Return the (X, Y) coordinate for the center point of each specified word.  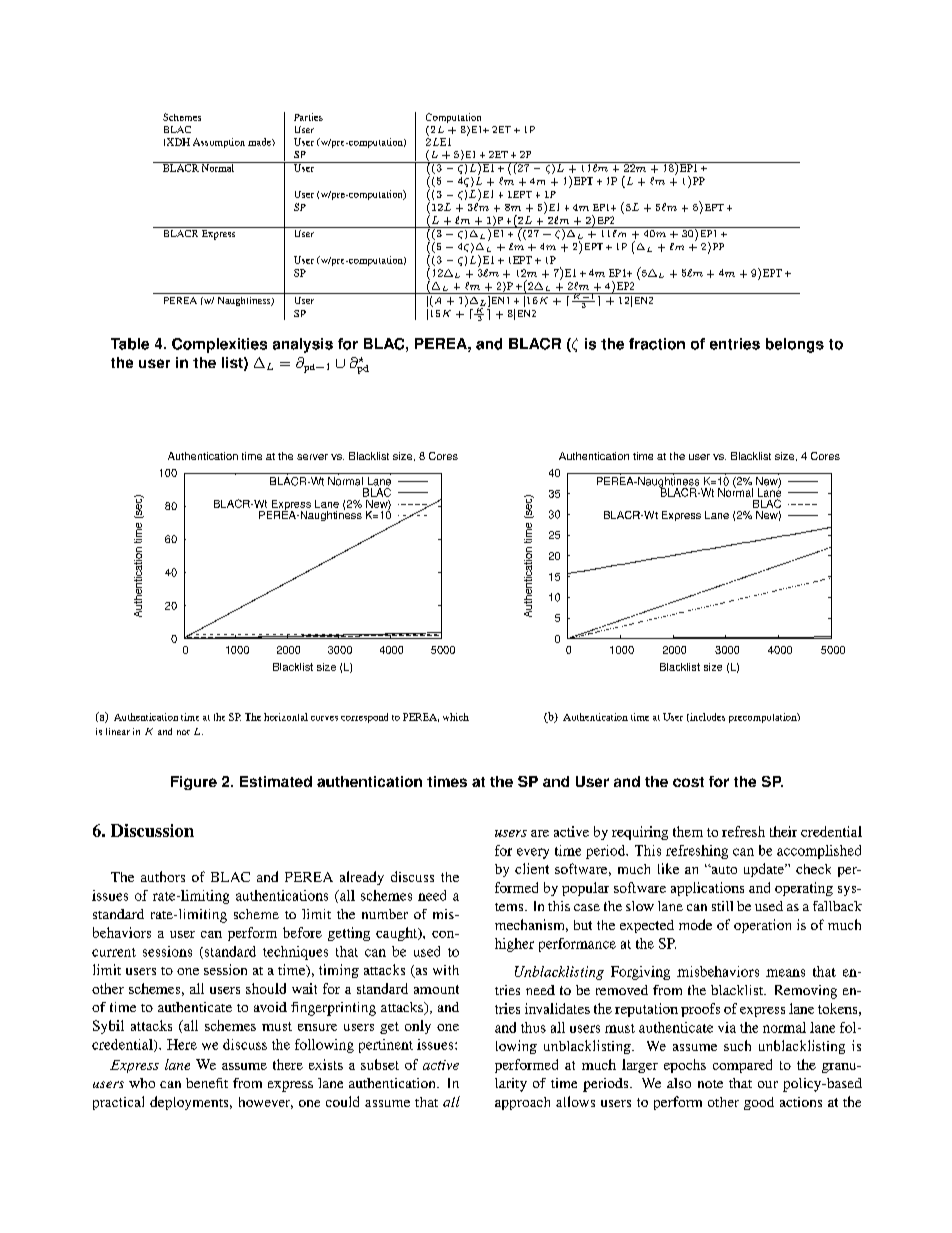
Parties (308, 117)
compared (742, 1066)
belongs (795, 345)
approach (522, 1103)
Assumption (219, 143)
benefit (207, 1083)
